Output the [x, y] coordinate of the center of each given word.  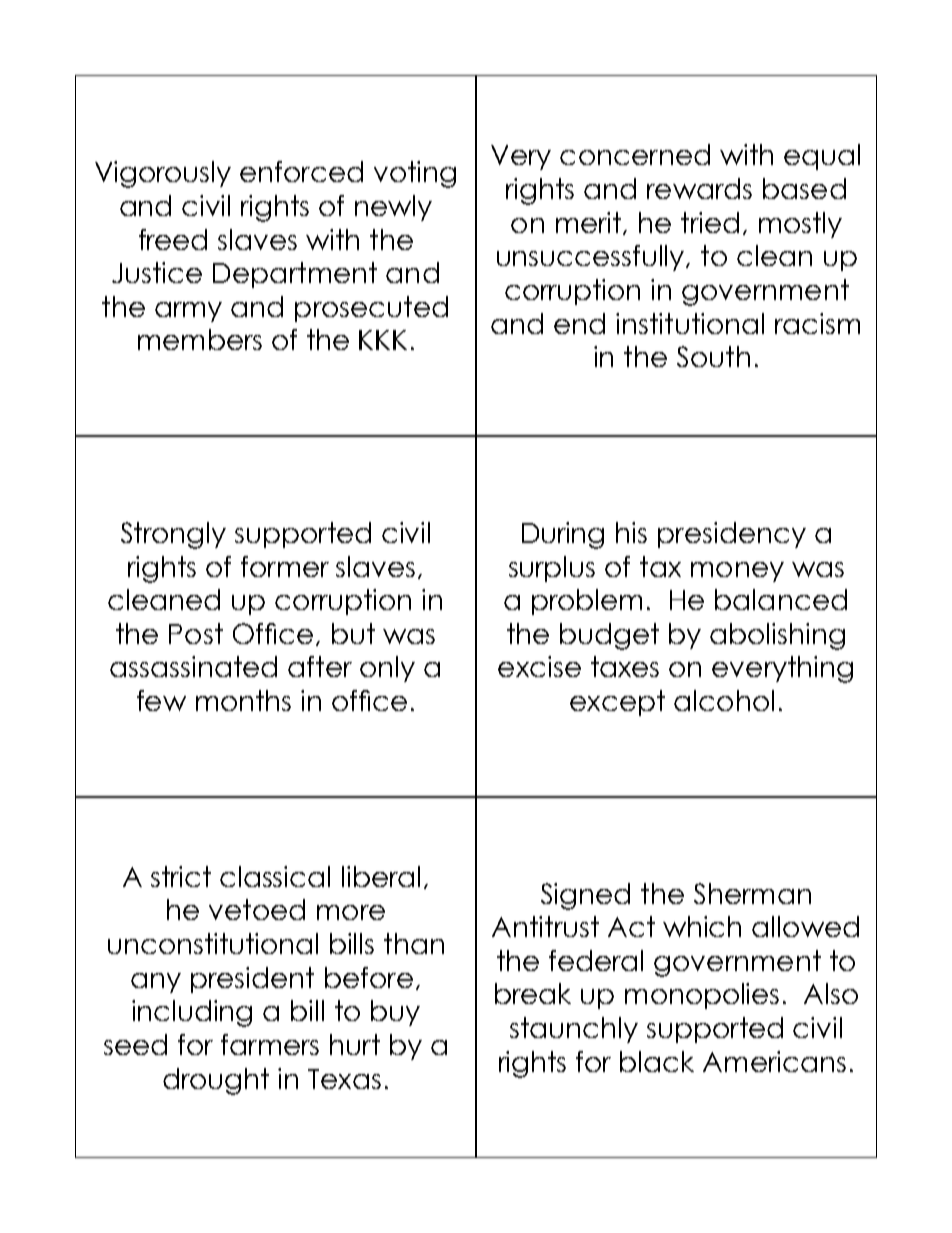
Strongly [173, 535]
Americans [774, 1061]
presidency [732, 535]
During [563, 535]
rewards [699, 188]
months [243, 700]
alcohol [724, 700]
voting [415, 174]
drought [216, 1081]
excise [539, 666]
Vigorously [163, 174]
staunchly [574, 1030]
